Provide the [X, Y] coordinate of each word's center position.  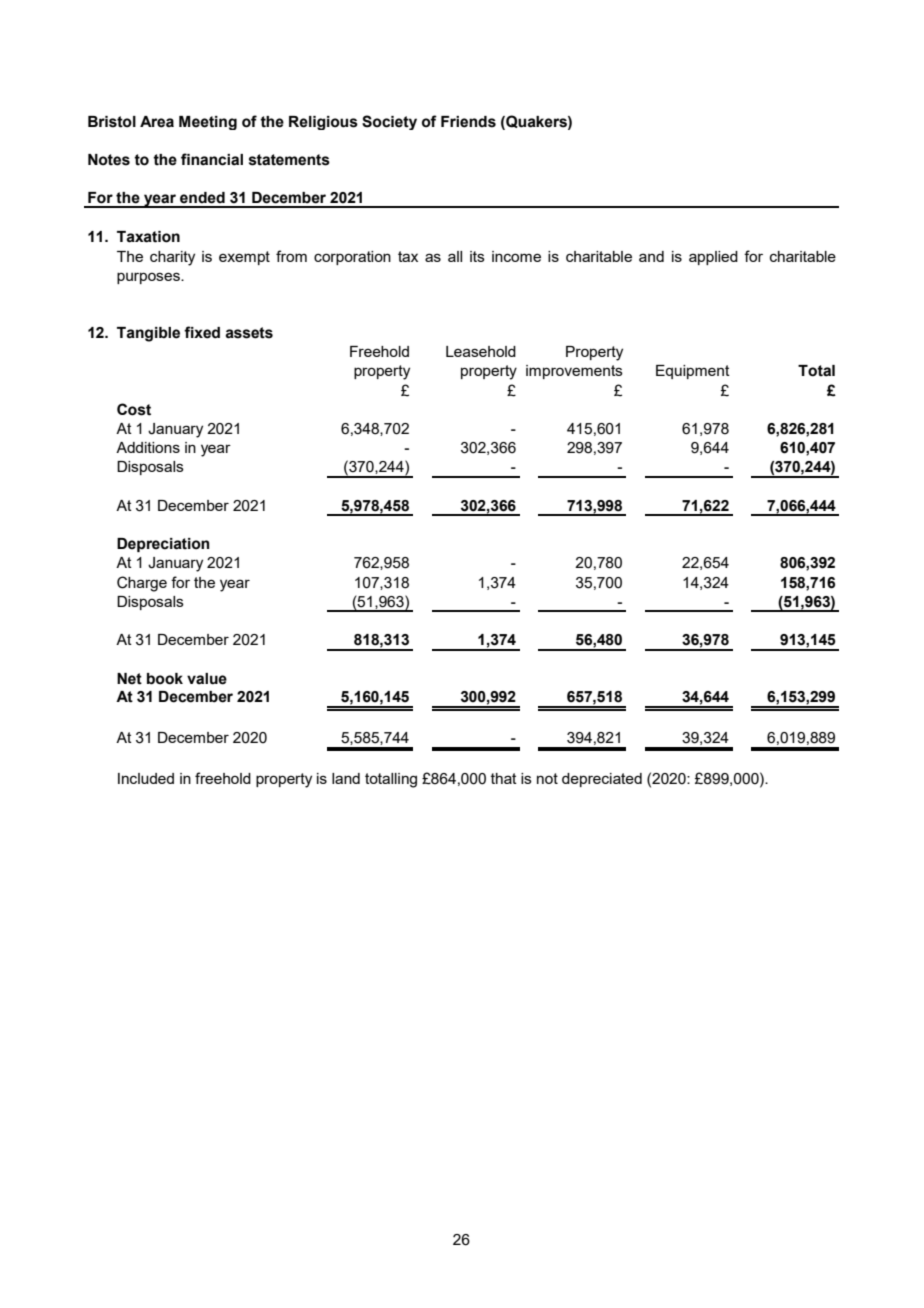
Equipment [693, 372]
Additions [148, 447]
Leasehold [481, 351]
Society [389, 122]
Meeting [208, 123]
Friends [468, 122]
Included [146, 778]
